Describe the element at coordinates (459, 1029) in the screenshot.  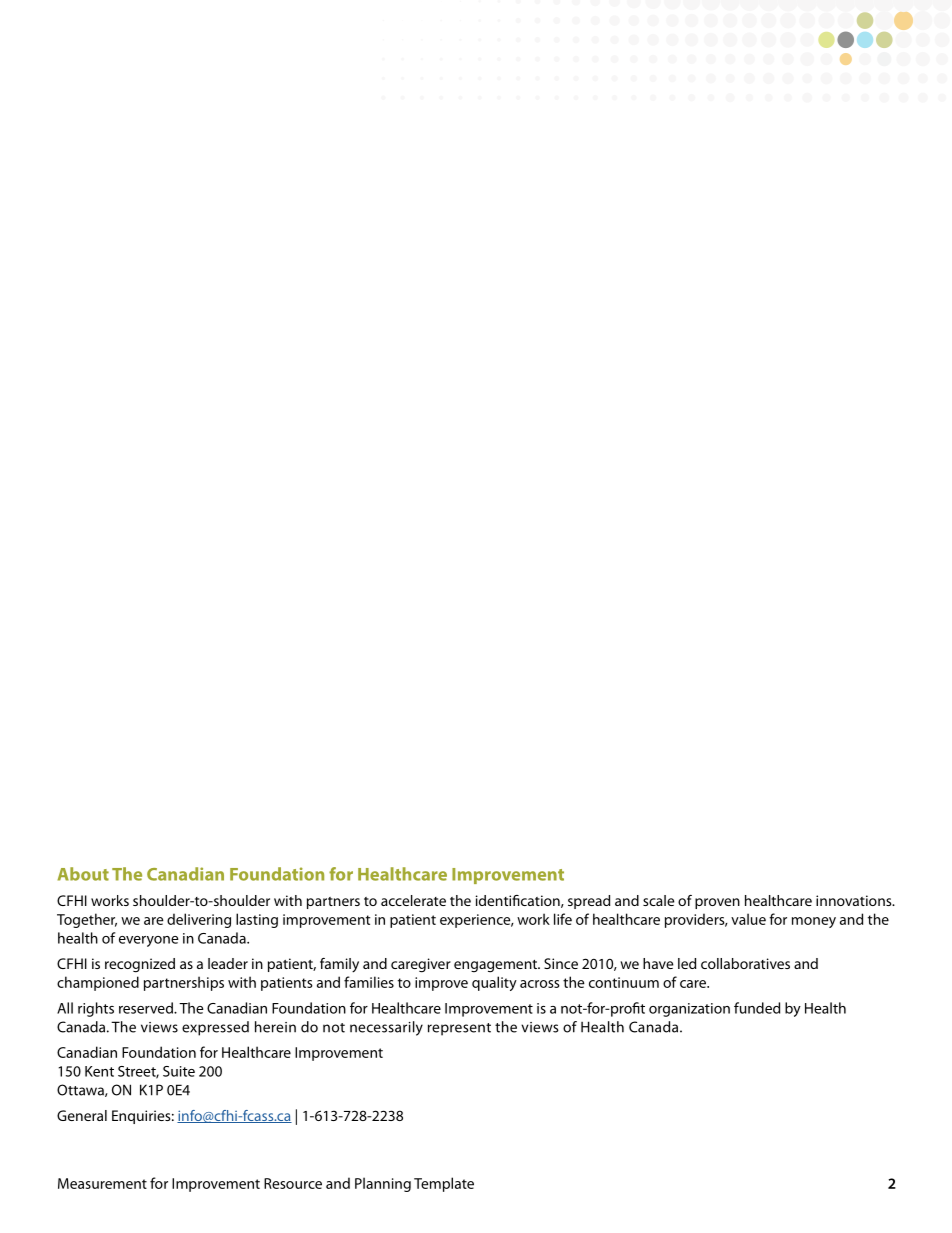
I see `represent` at that location.
